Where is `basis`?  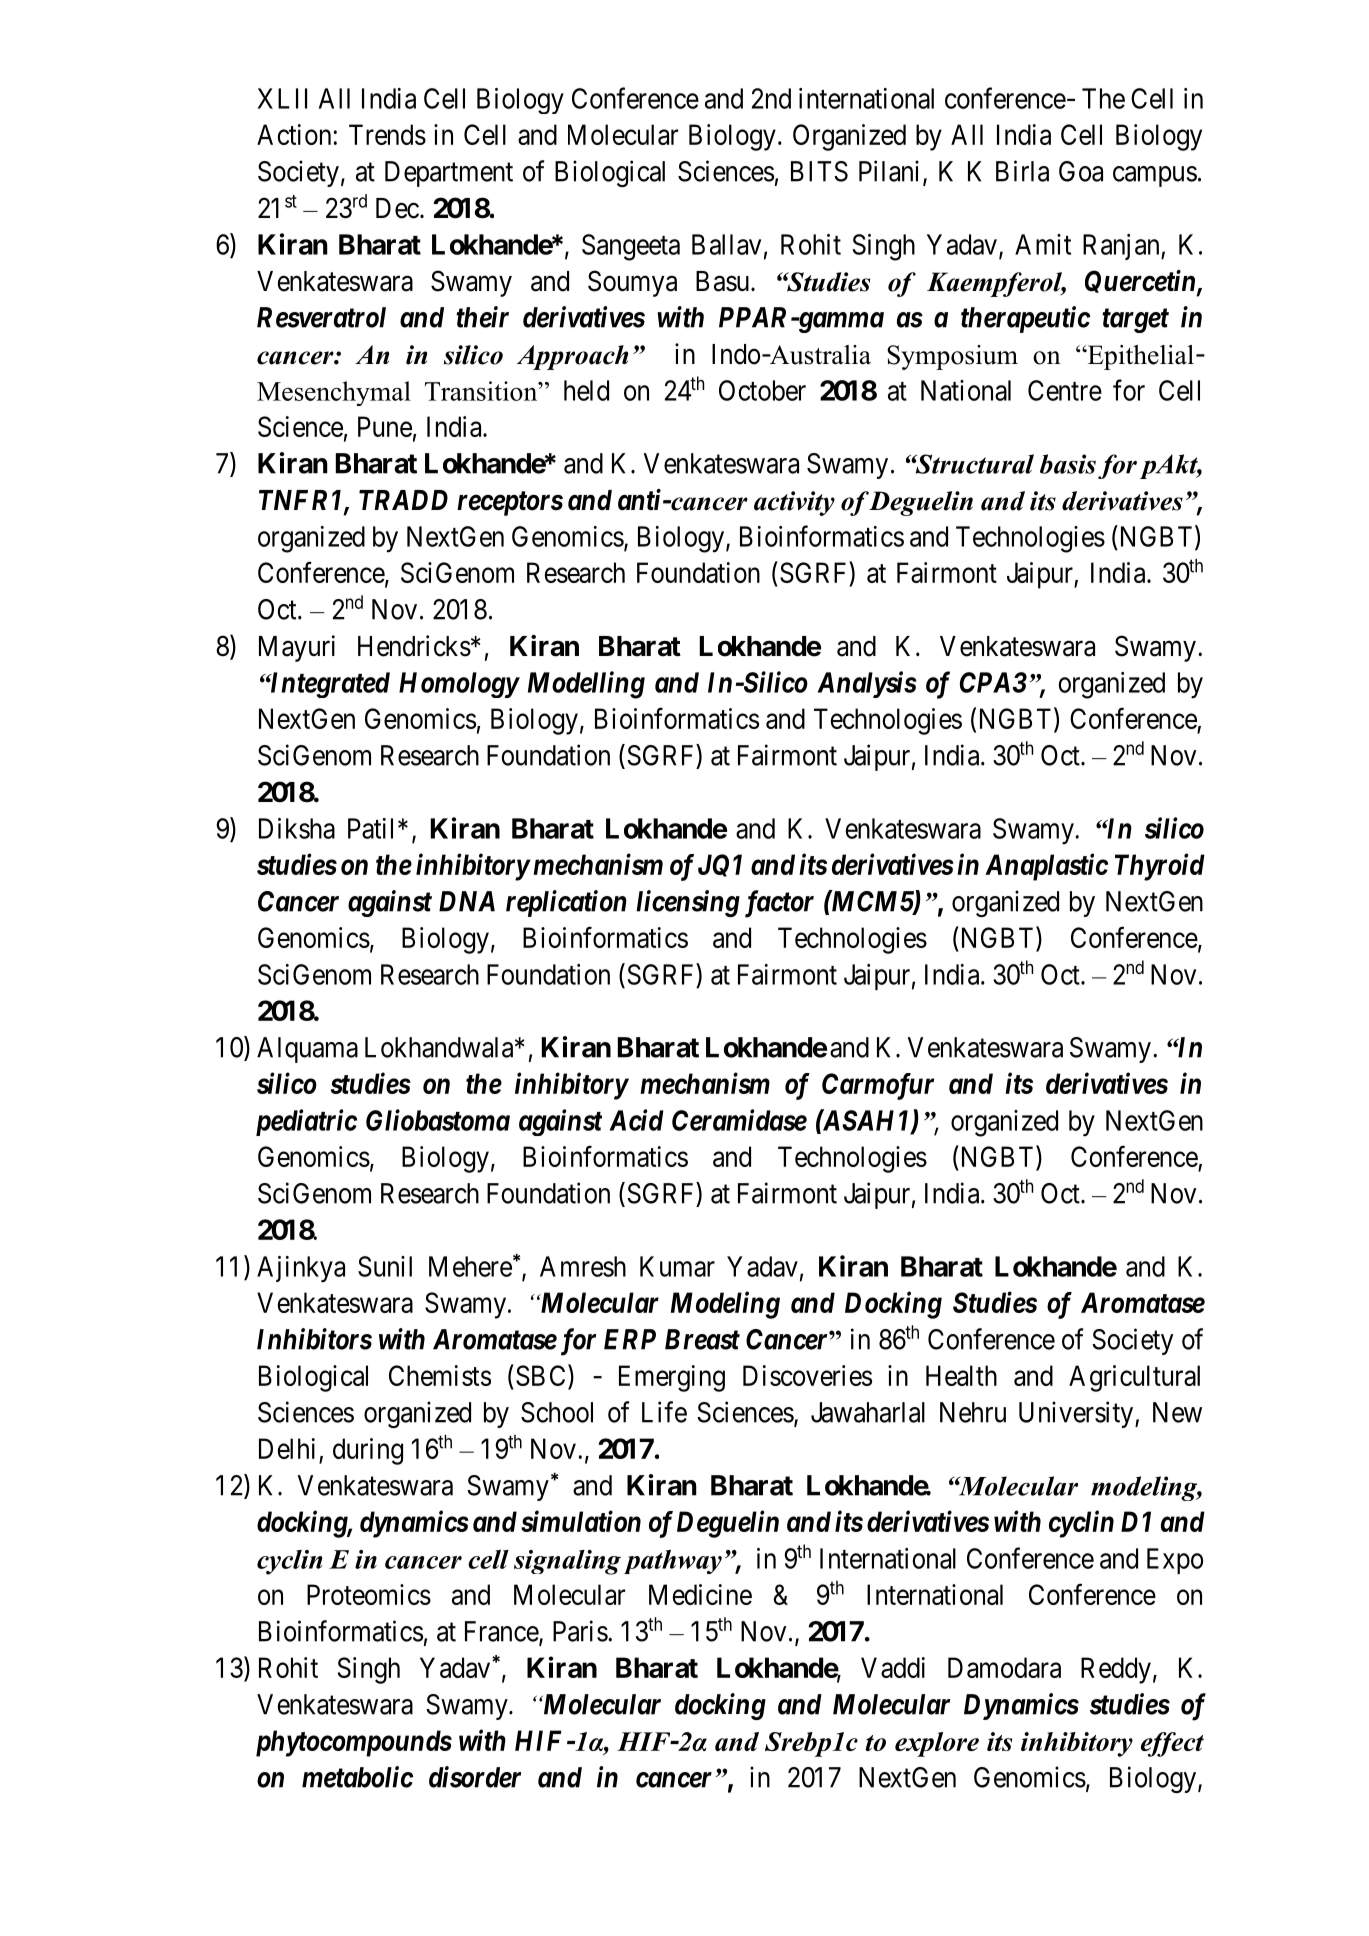 basis is located at coordinates (1068, 464).
